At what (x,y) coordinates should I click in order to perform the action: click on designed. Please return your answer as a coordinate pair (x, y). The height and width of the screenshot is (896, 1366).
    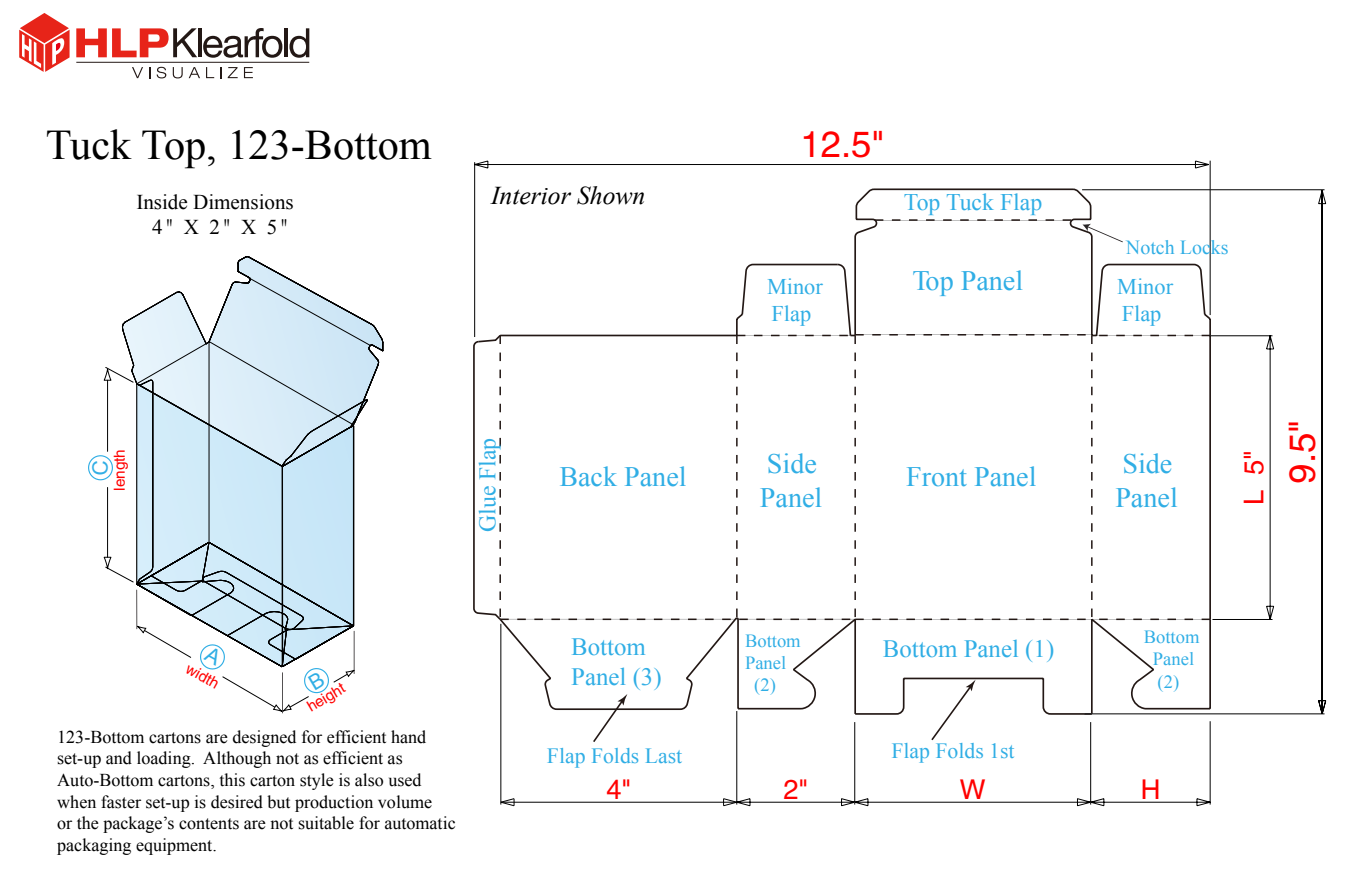
    Looking at the image, I should click on (264, 738).
